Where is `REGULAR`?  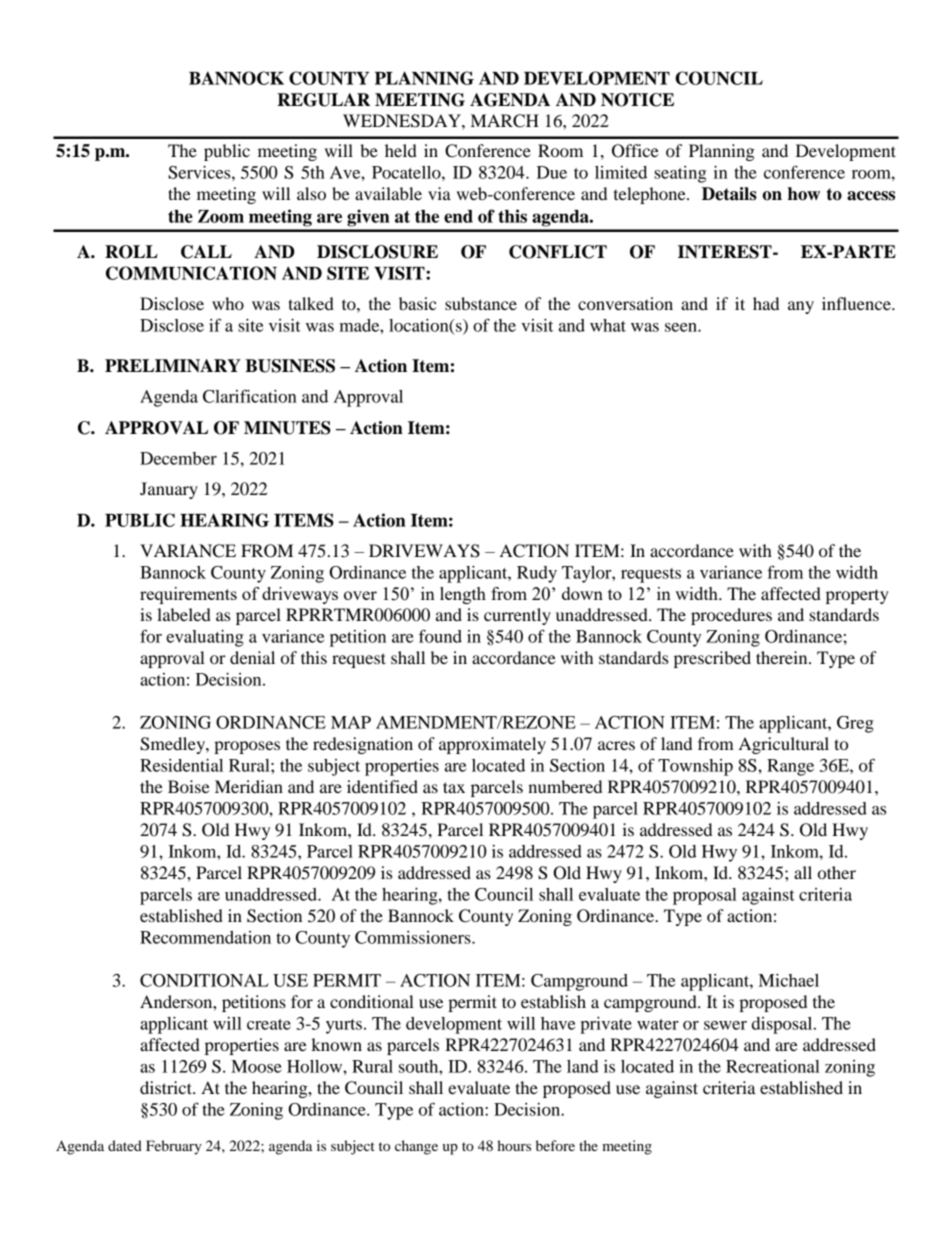 REGULAR is located at coordinates (323, 100).
